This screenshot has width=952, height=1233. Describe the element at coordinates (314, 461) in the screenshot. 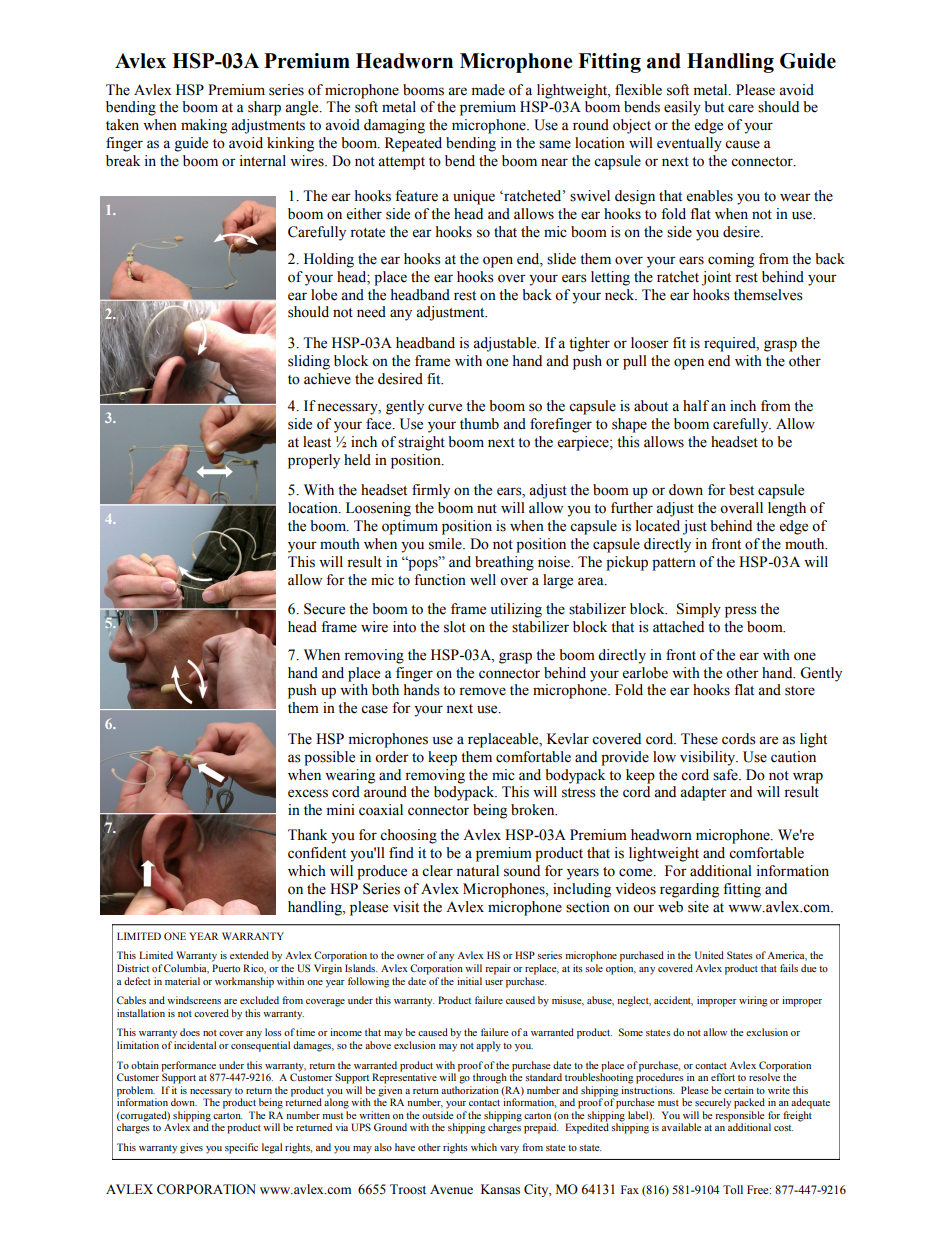

I see `properly` at that location.
